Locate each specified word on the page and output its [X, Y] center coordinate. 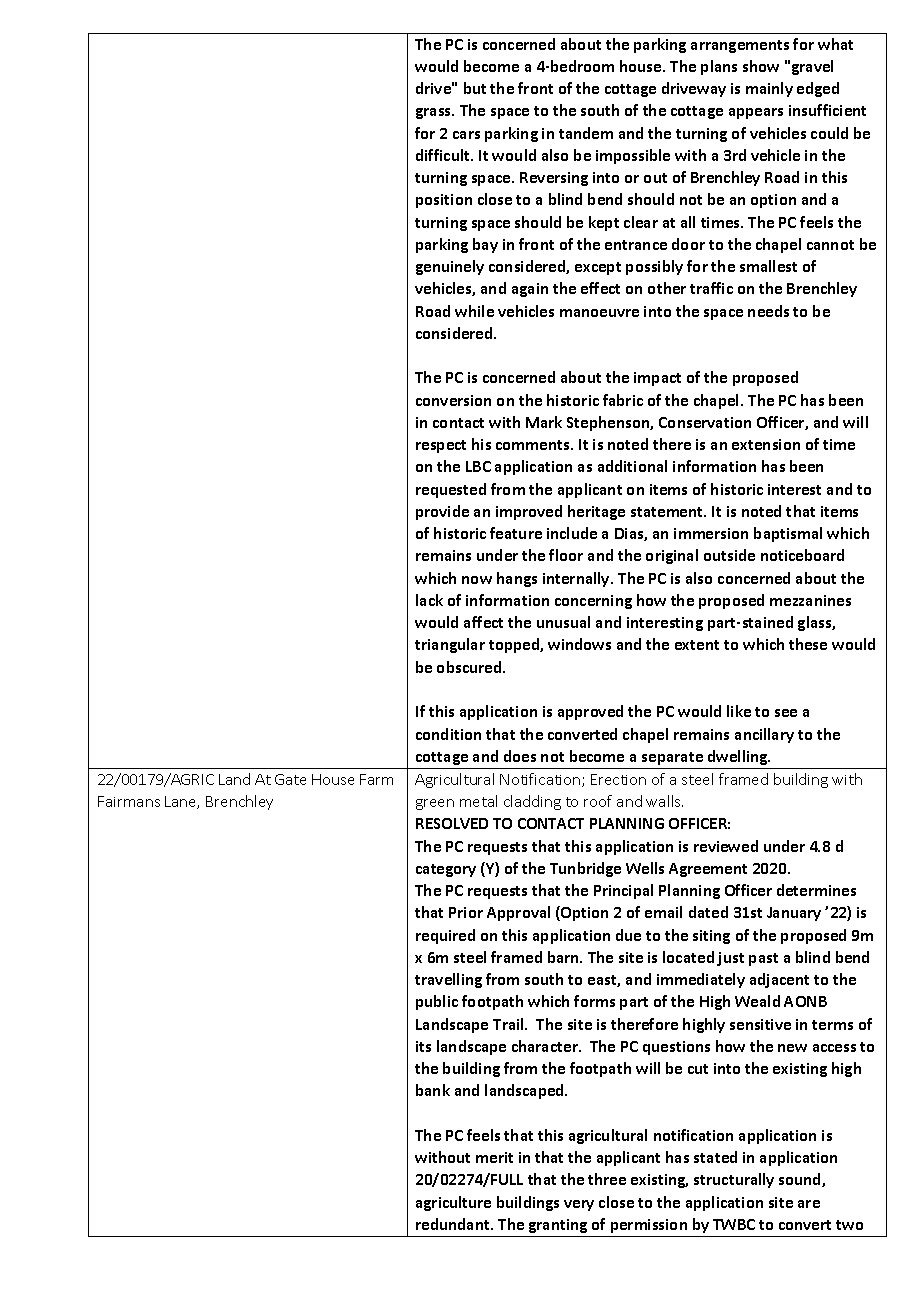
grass [435, 113]
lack [429, 600]
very [579, 1205]
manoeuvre [599, 313]
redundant [454, 1224]
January [794, 914]
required [445, 936]
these [808, 644]
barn [564, 957]
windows [579, 644]
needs [768, 311]
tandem [586, 133]
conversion [453, 400]
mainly [769, 89]
